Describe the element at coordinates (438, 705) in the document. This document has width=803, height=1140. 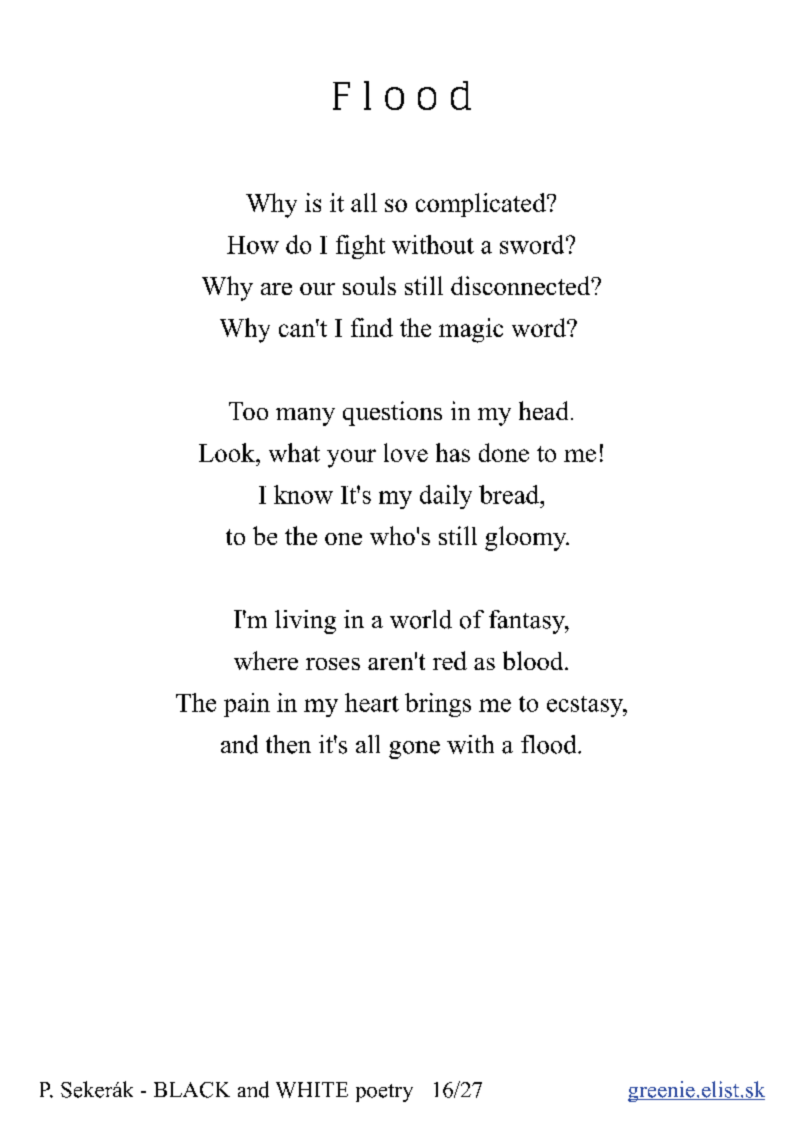
I see `brings` at that location.
